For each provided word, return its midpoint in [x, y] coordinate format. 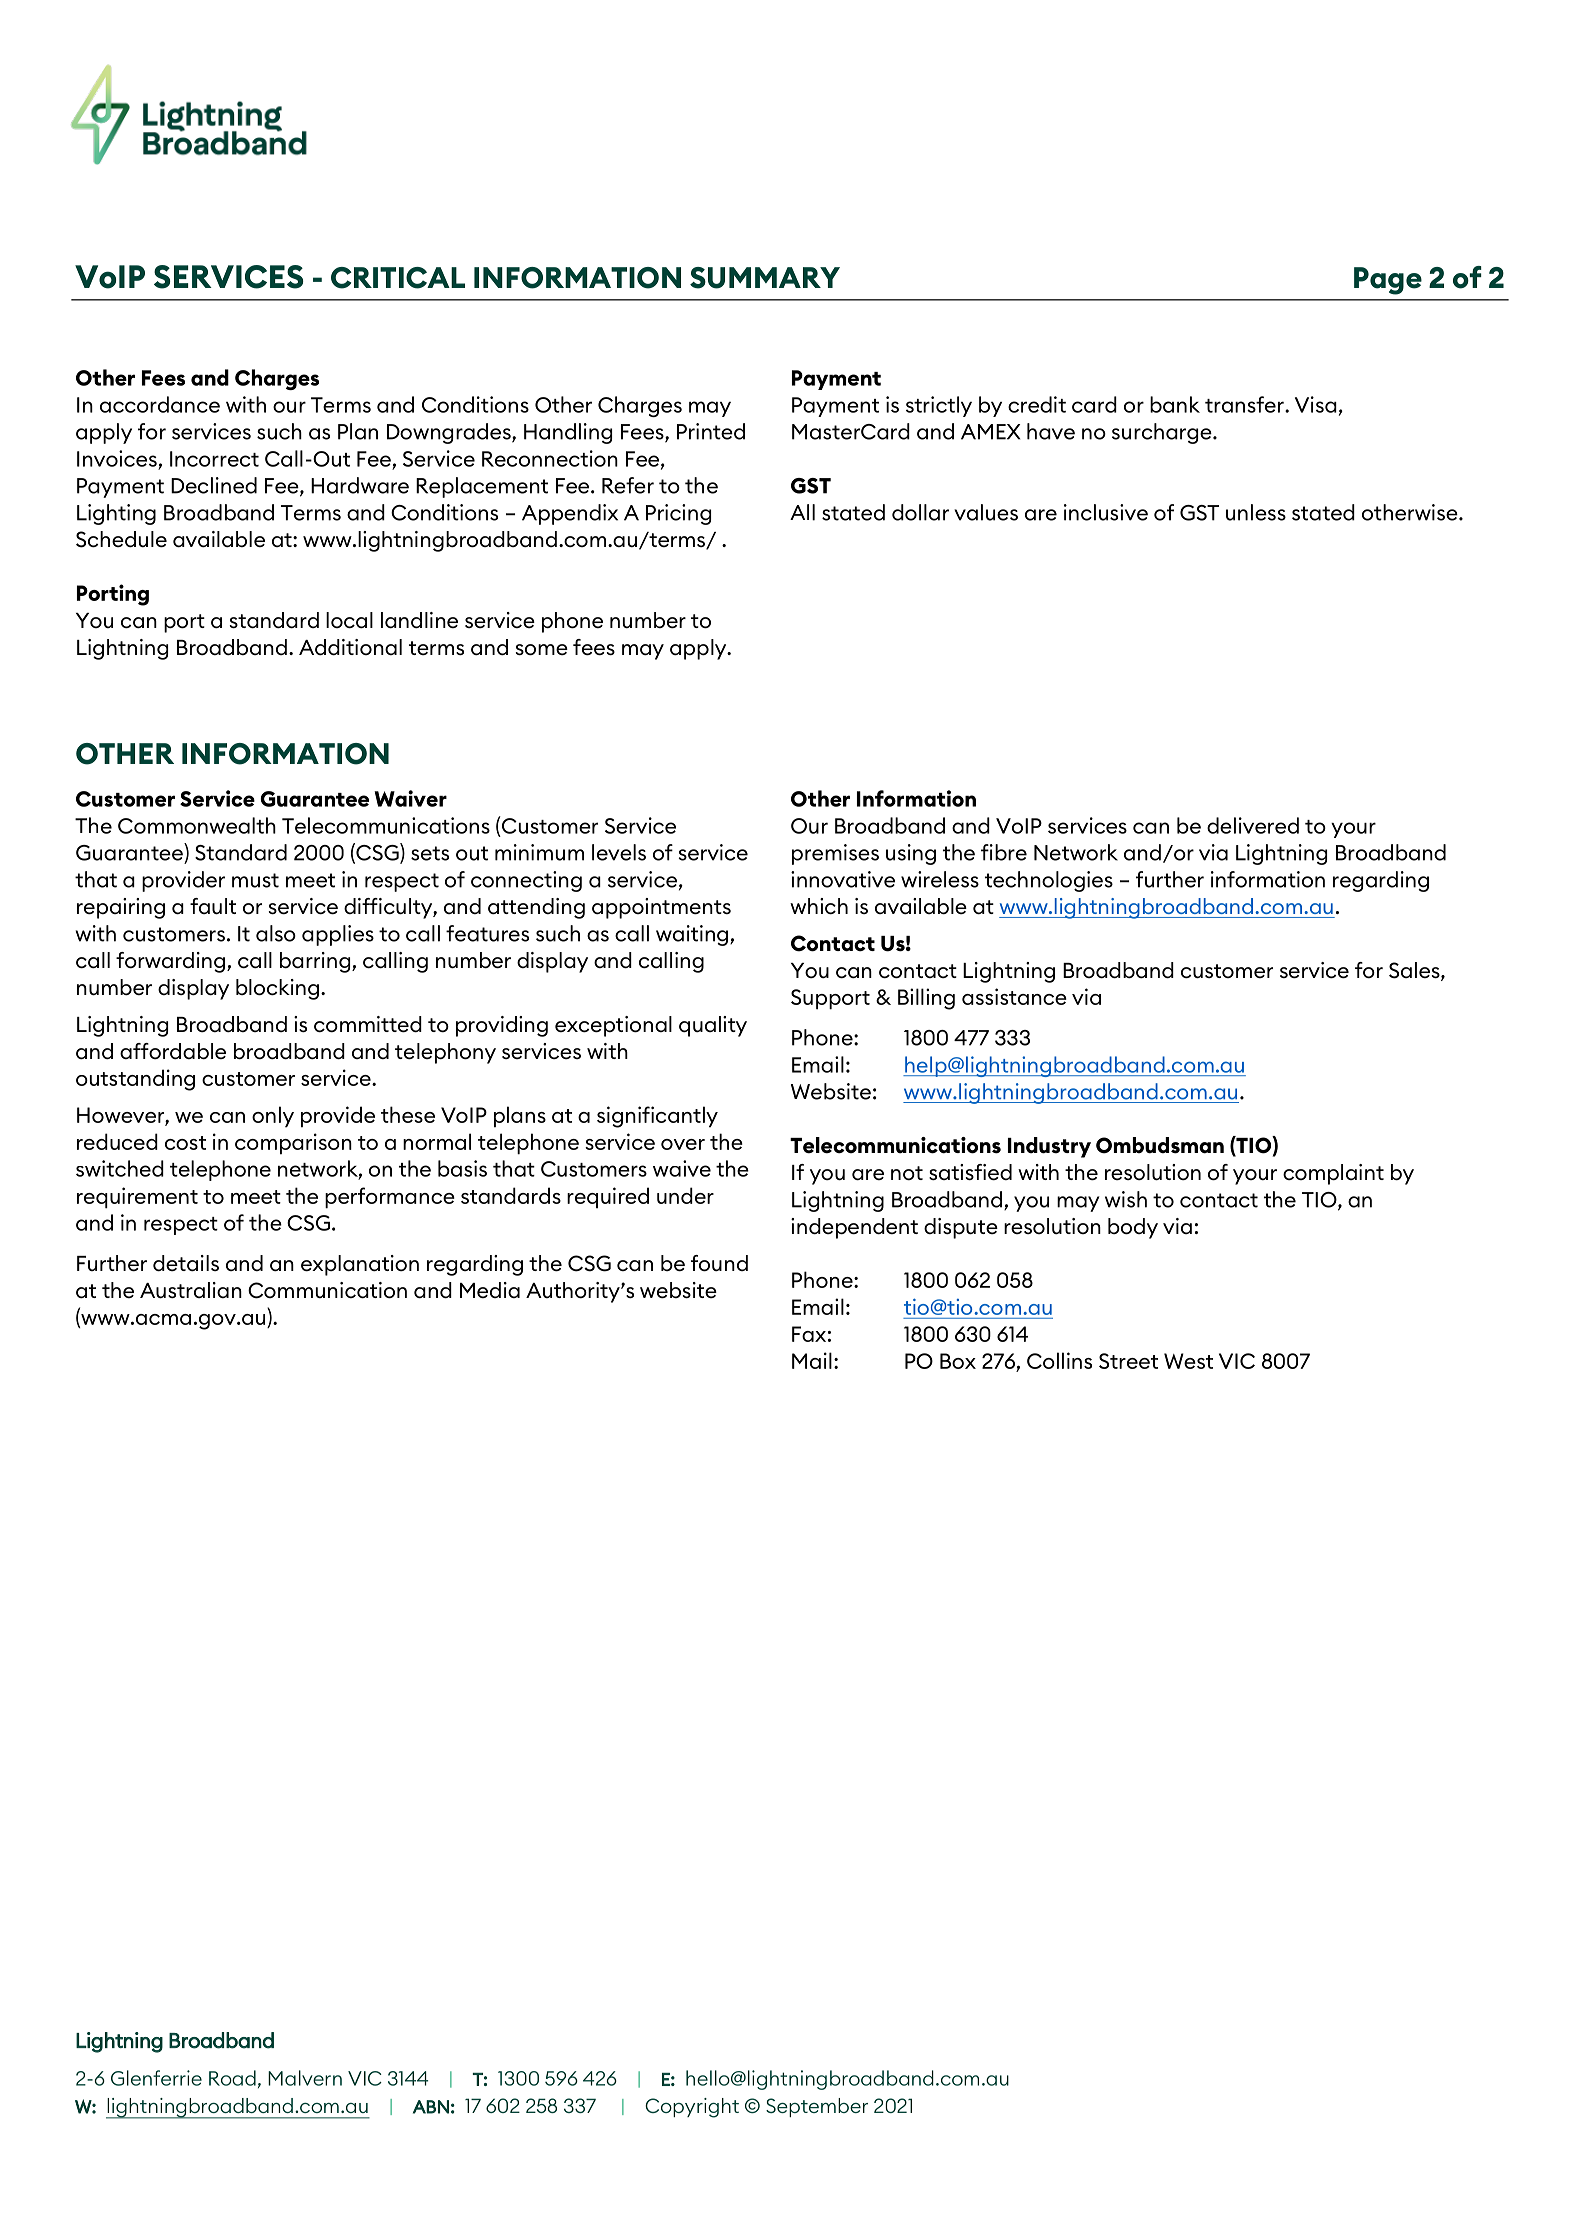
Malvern [305, 2078]
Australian [191, 1290]
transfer [1245, 404]
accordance [160, 404]
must [255, 880]
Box [958, 1361]
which [819, 906]
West [1188, 1361]
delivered [1253, 825]
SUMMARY [765, 278]
